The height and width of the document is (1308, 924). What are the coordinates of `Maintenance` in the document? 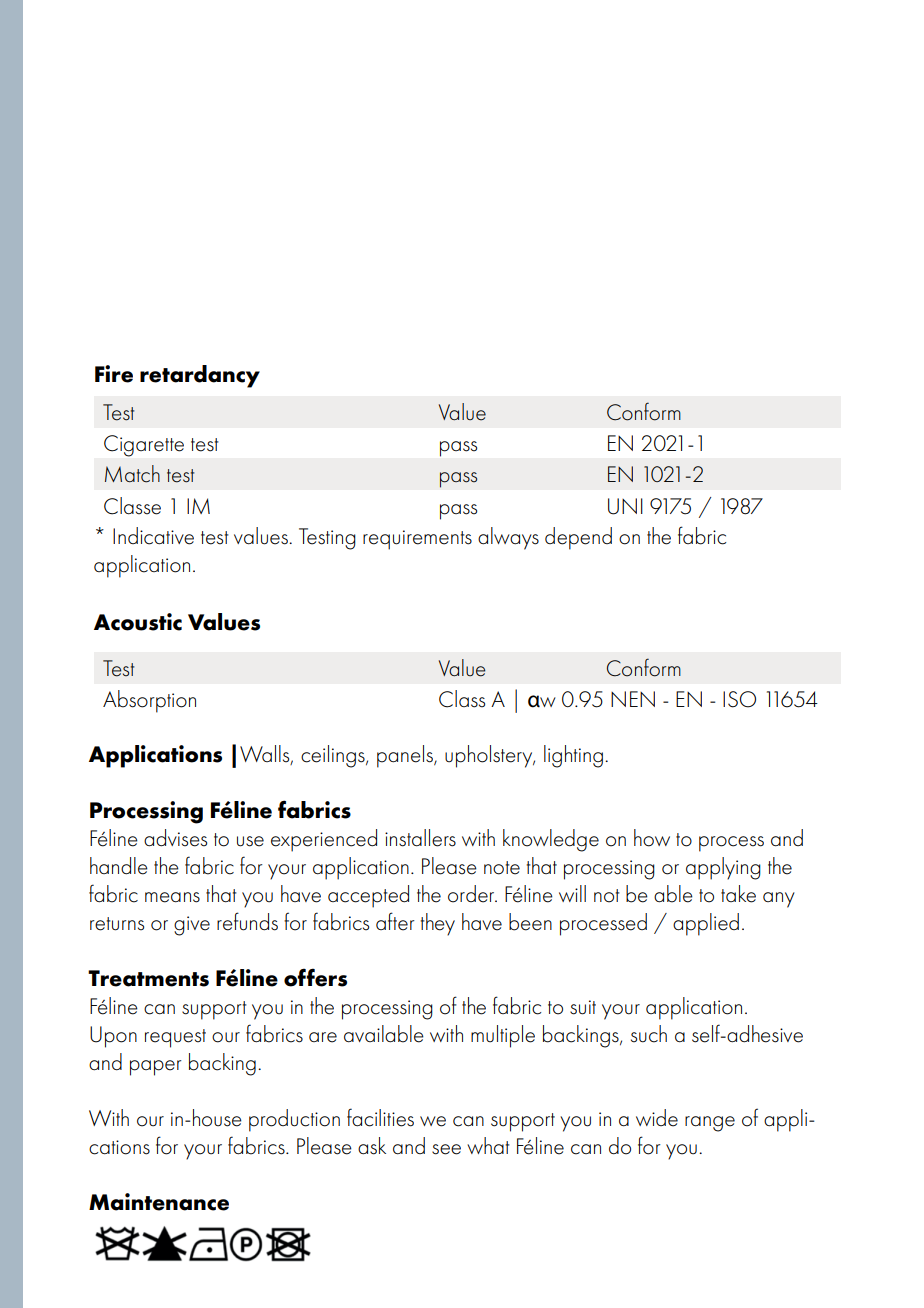 It's located at (159, 1202).
